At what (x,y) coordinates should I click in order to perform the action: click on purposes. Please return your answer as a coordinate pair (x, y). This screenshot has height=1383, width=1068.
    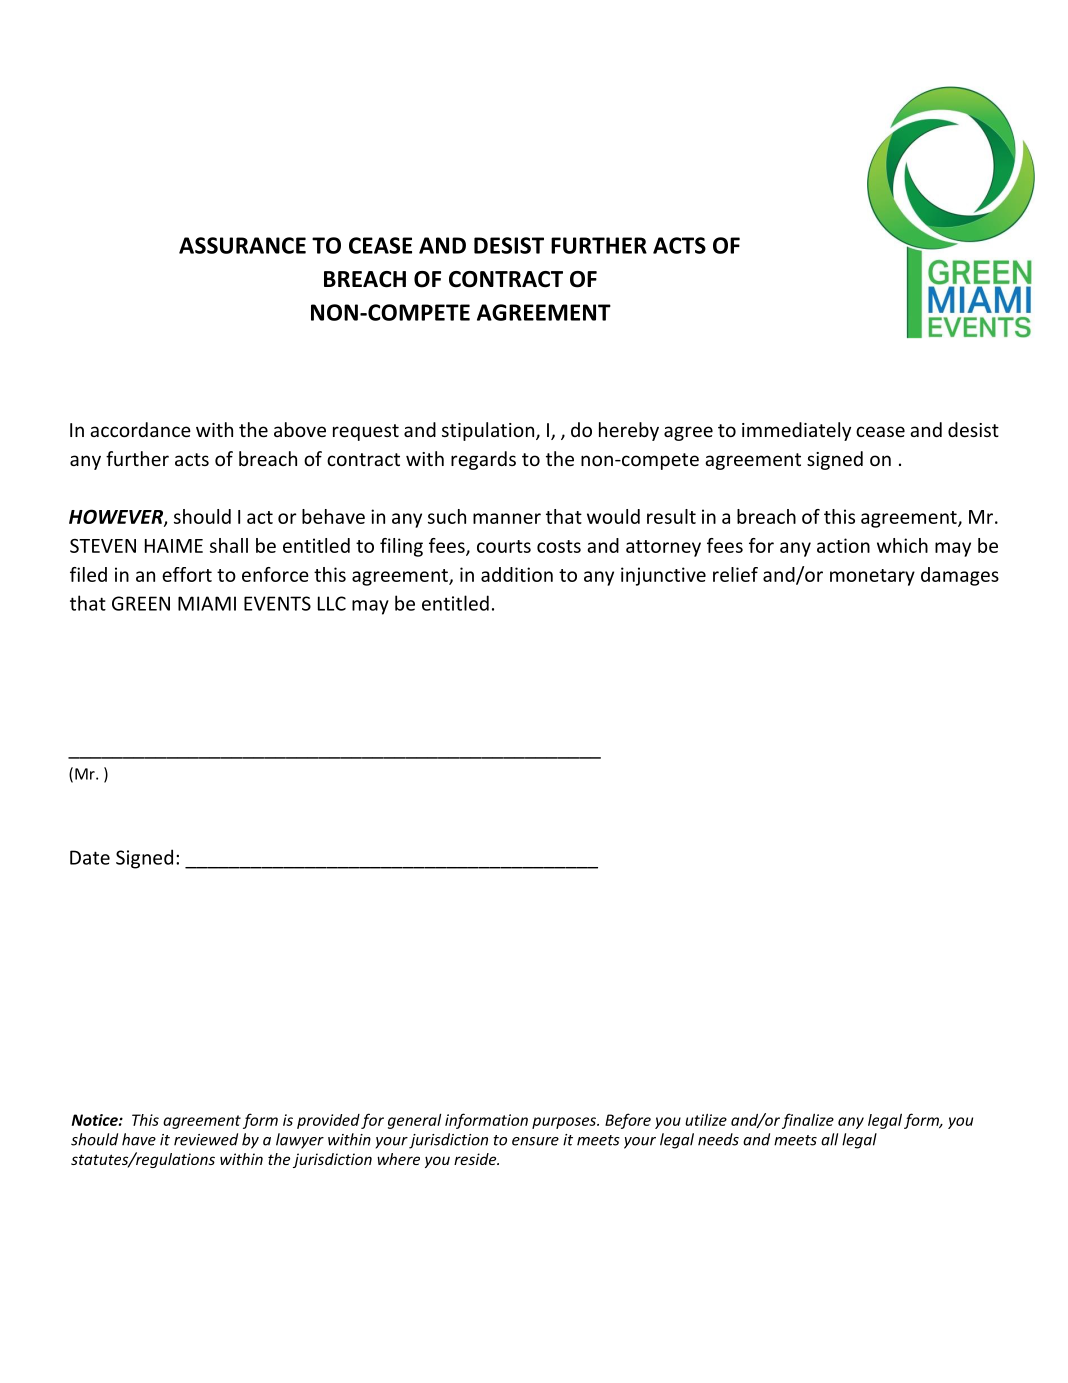
    Looking at the image, I should click on (565, 1123).
